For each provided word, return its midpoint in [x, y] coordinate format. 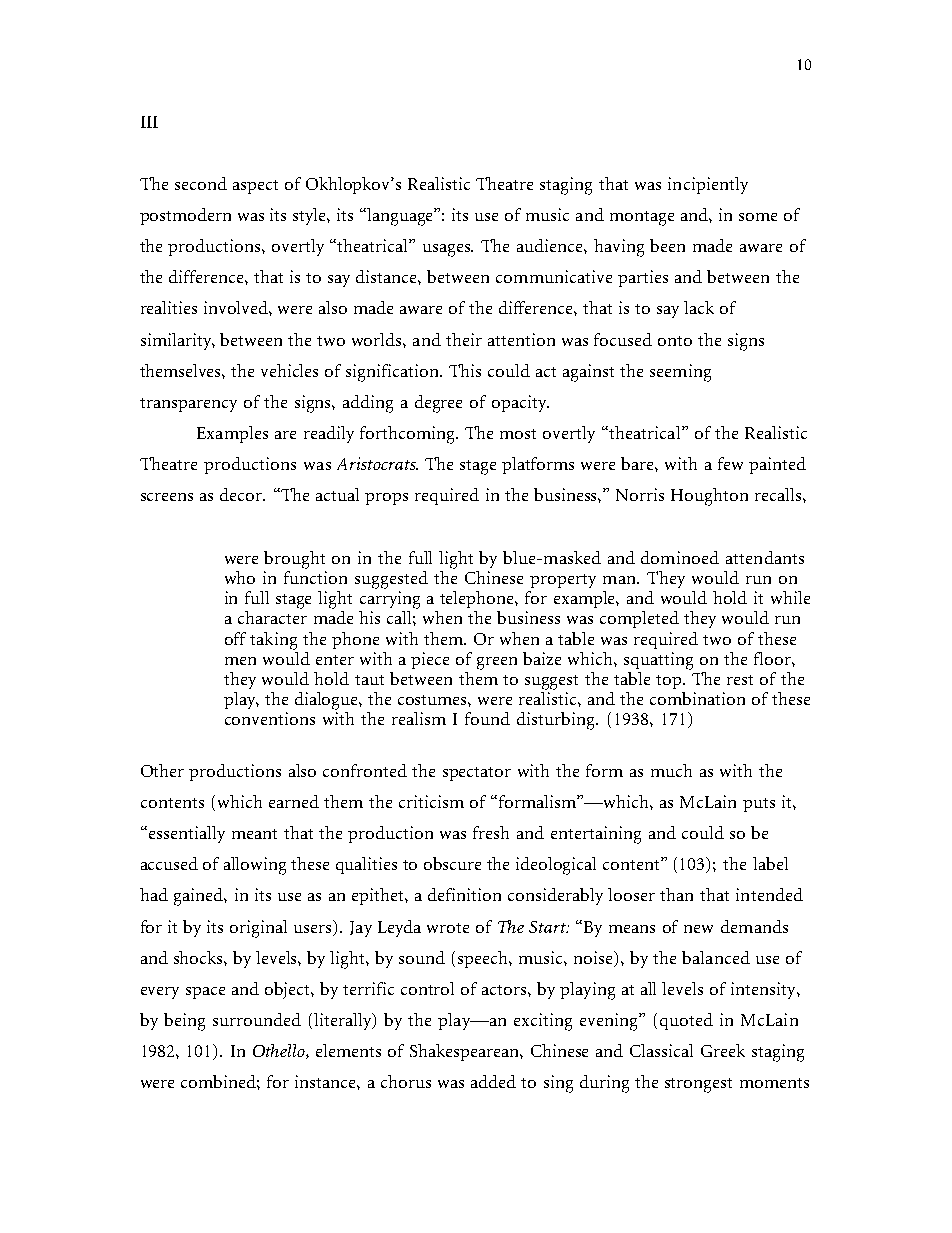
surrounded [257, 1019]
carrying [390, 600]
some [758, 217]
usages [448, 250]
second [201, 183]
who [240, 577]
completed [639, 619]
